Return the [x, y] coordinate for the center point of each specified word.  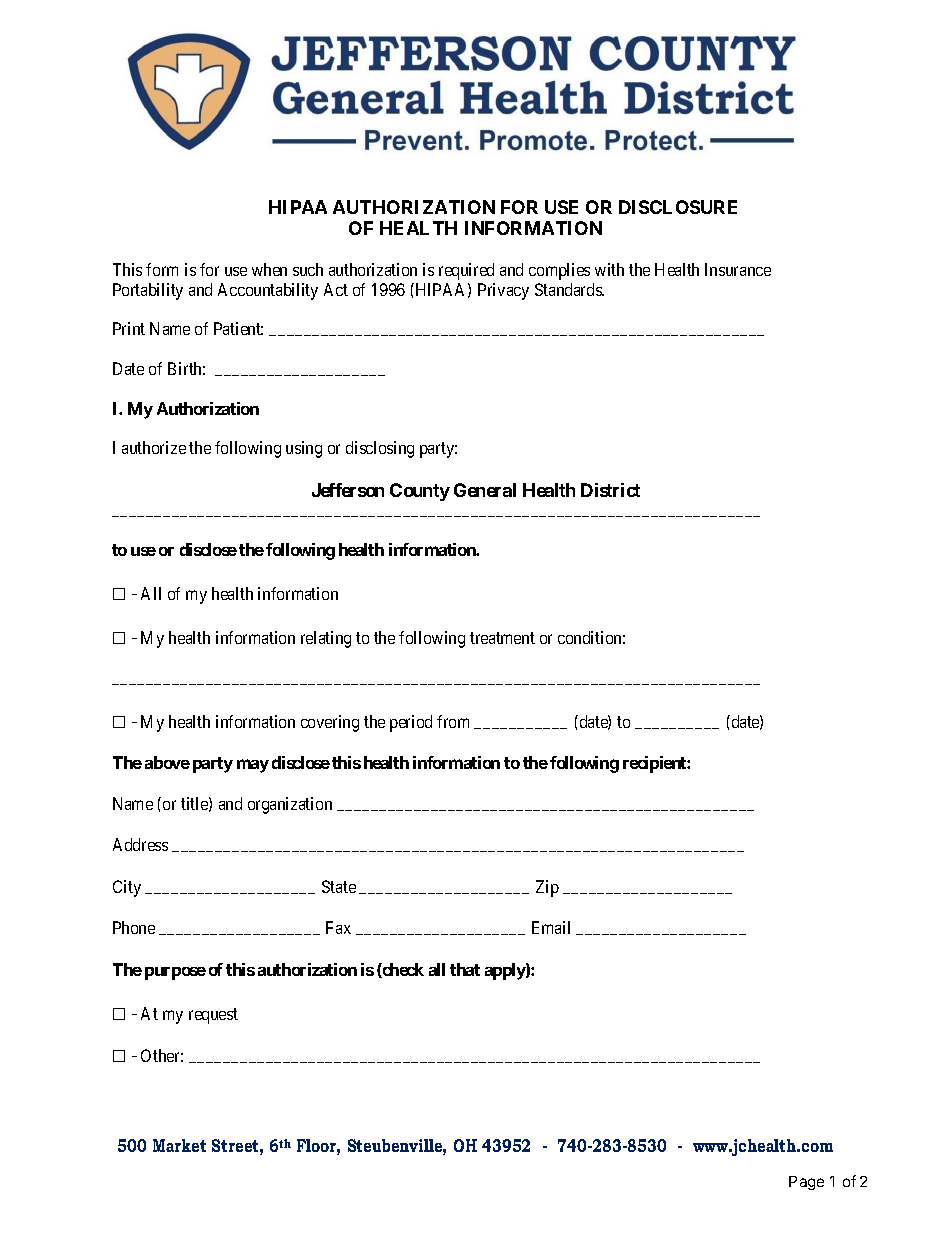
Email [551, 927]
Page [806, 1183]
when [269, 269]
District [610, 490]
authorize [154, 447]
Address [140, 844]
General [485, 490]
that [465, 969]
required [466, 271]
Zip [547, 888]
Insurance [738, 269]
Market [179, 1145]
